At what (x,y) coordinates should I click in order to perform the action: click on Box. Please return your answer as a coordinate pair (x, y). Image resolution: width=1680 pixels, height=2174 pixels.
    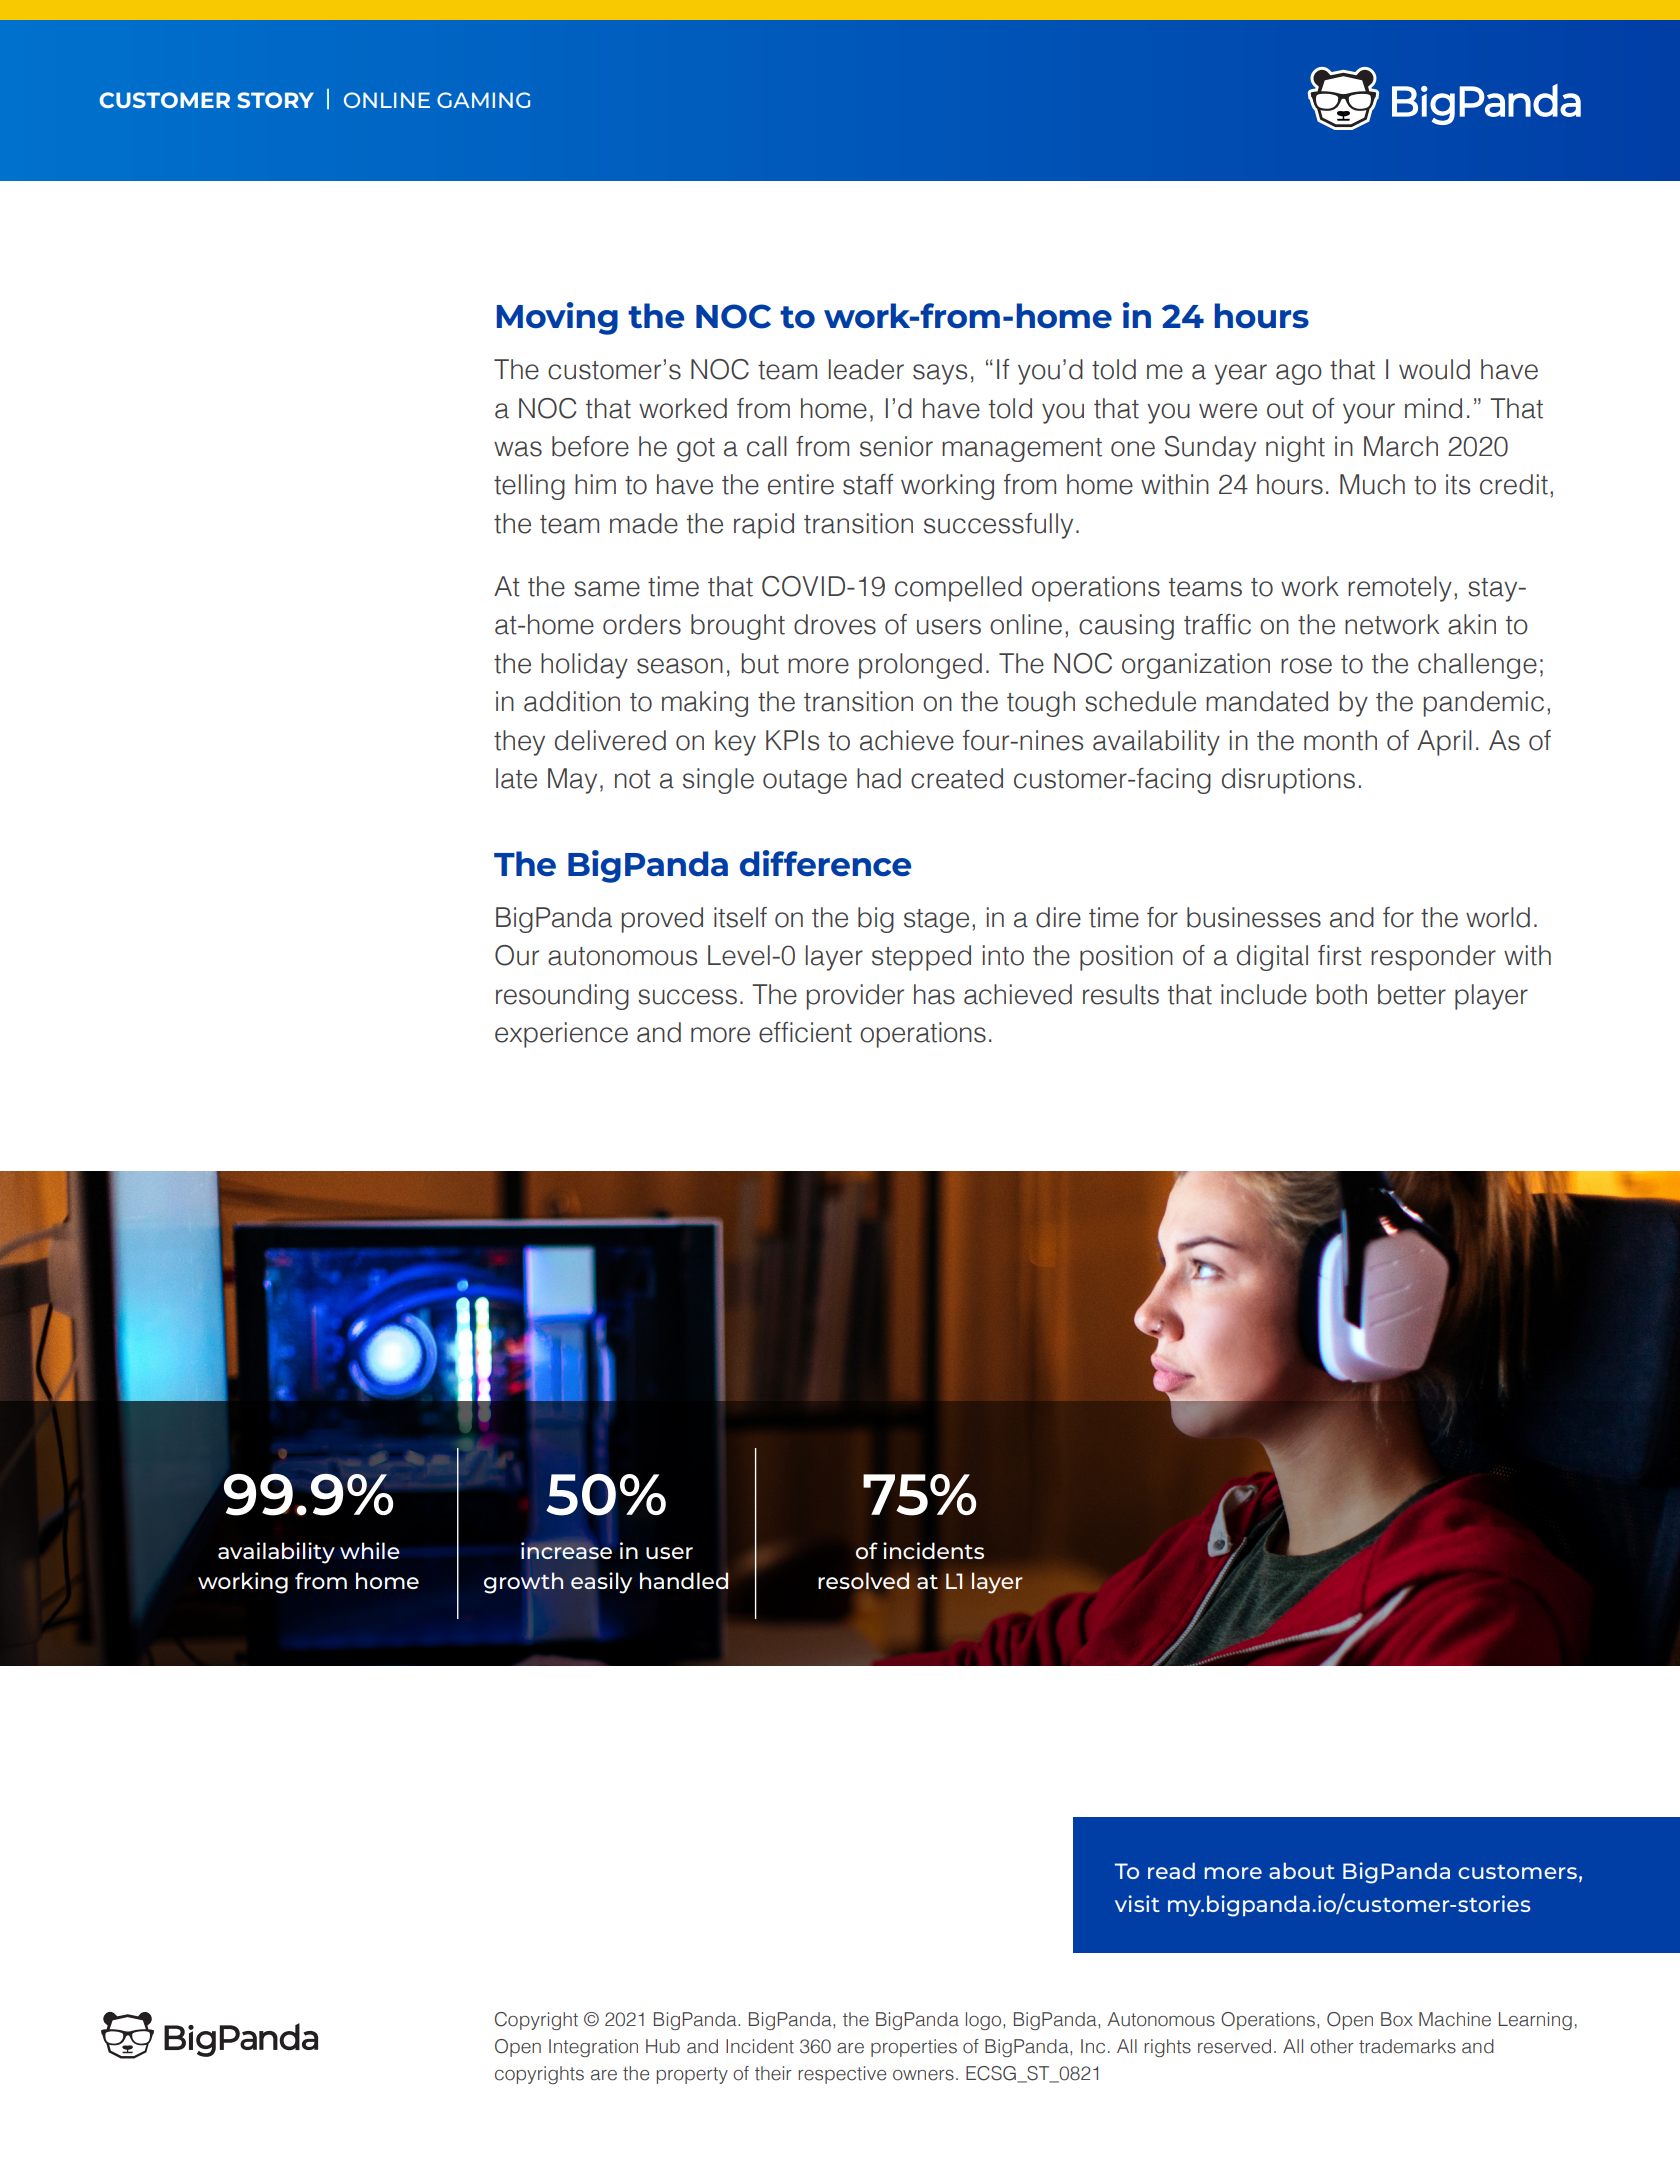
    Looking at the image, I should click on (1397, 2019).
